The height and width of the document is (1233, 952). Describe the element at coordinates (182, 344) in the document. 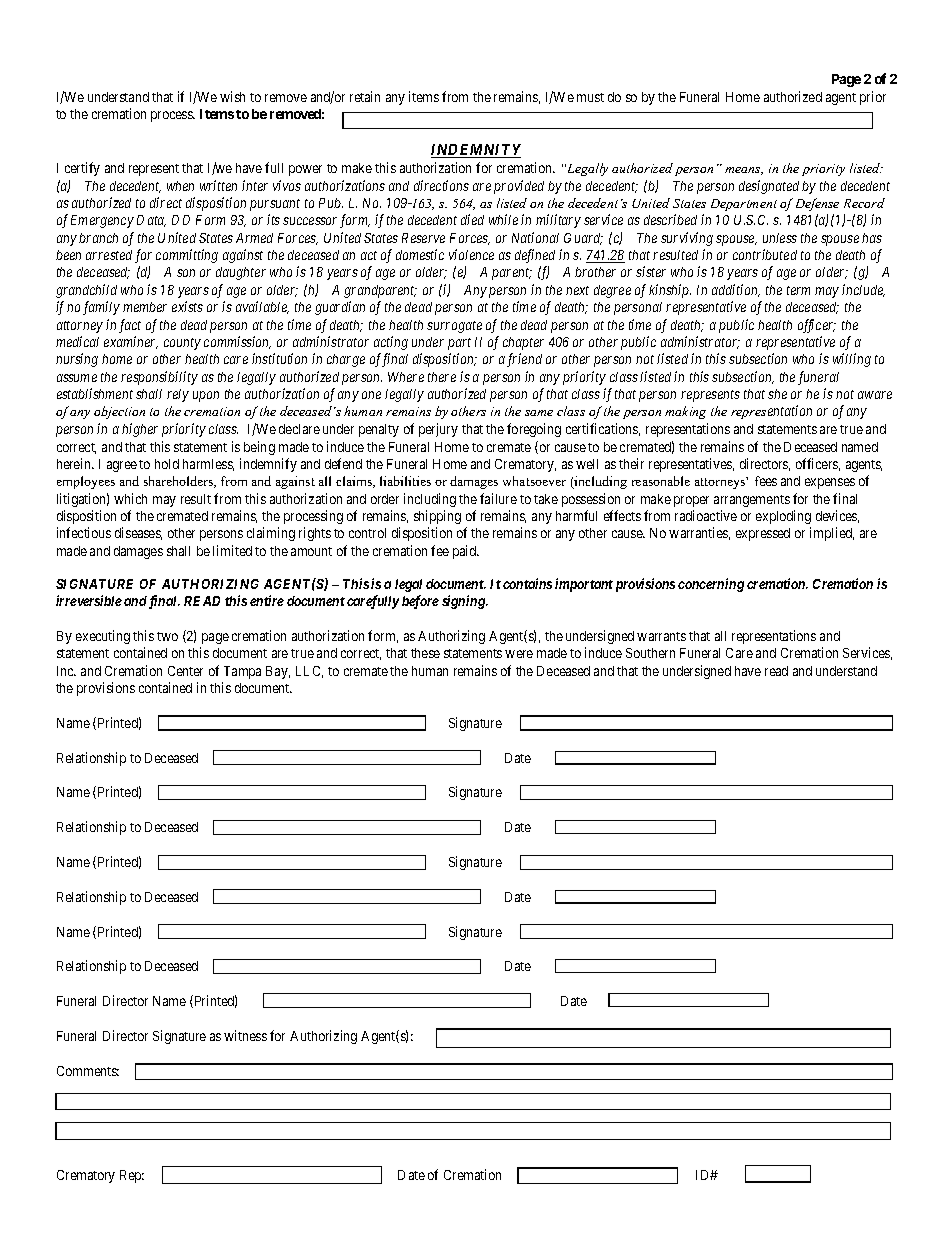

I see `county` at that location.
